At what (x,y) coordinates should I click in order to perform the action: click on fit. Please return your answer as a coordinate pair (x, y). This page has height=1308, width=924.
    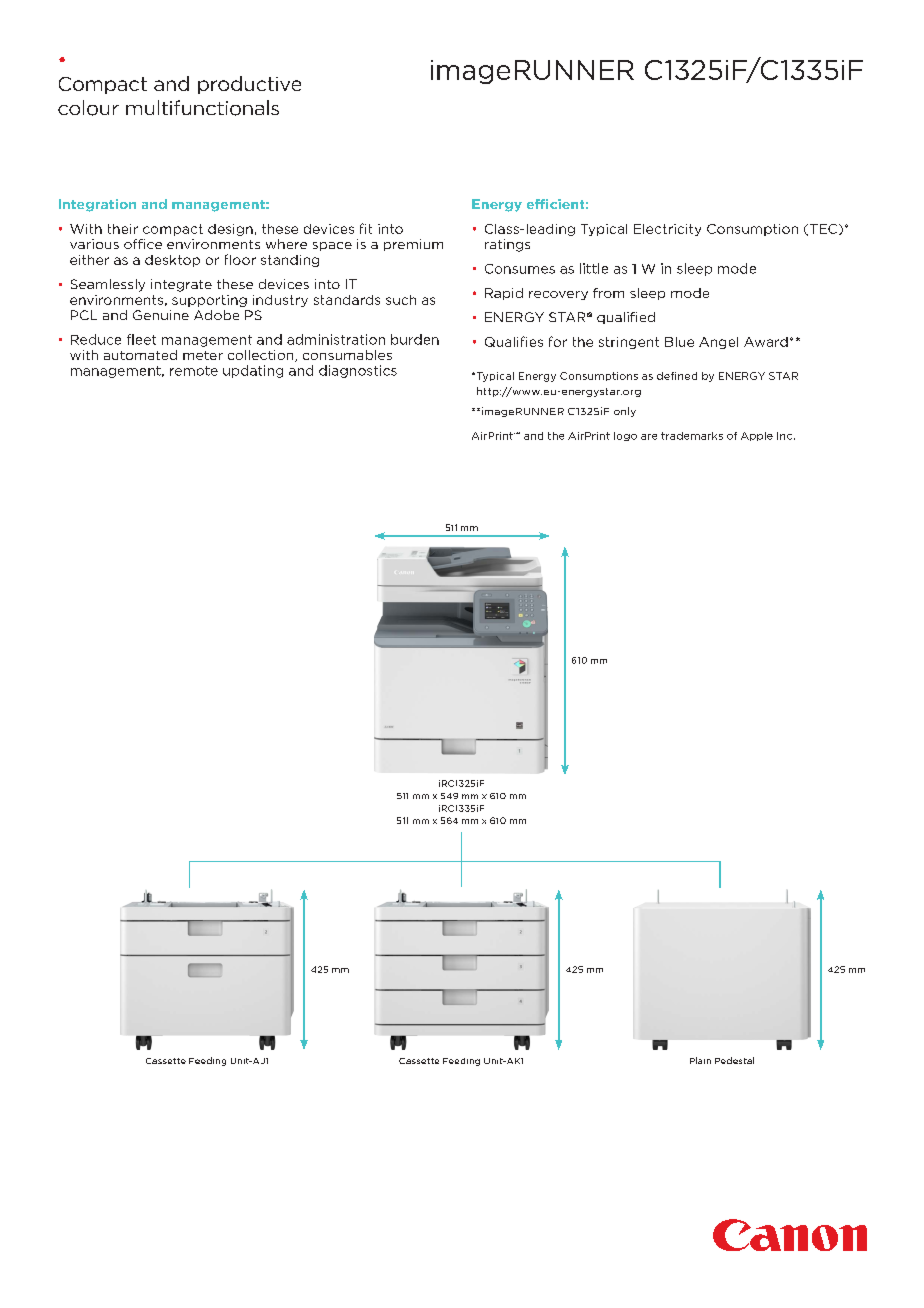
    Looking at the image, I should click on (366, 228).
